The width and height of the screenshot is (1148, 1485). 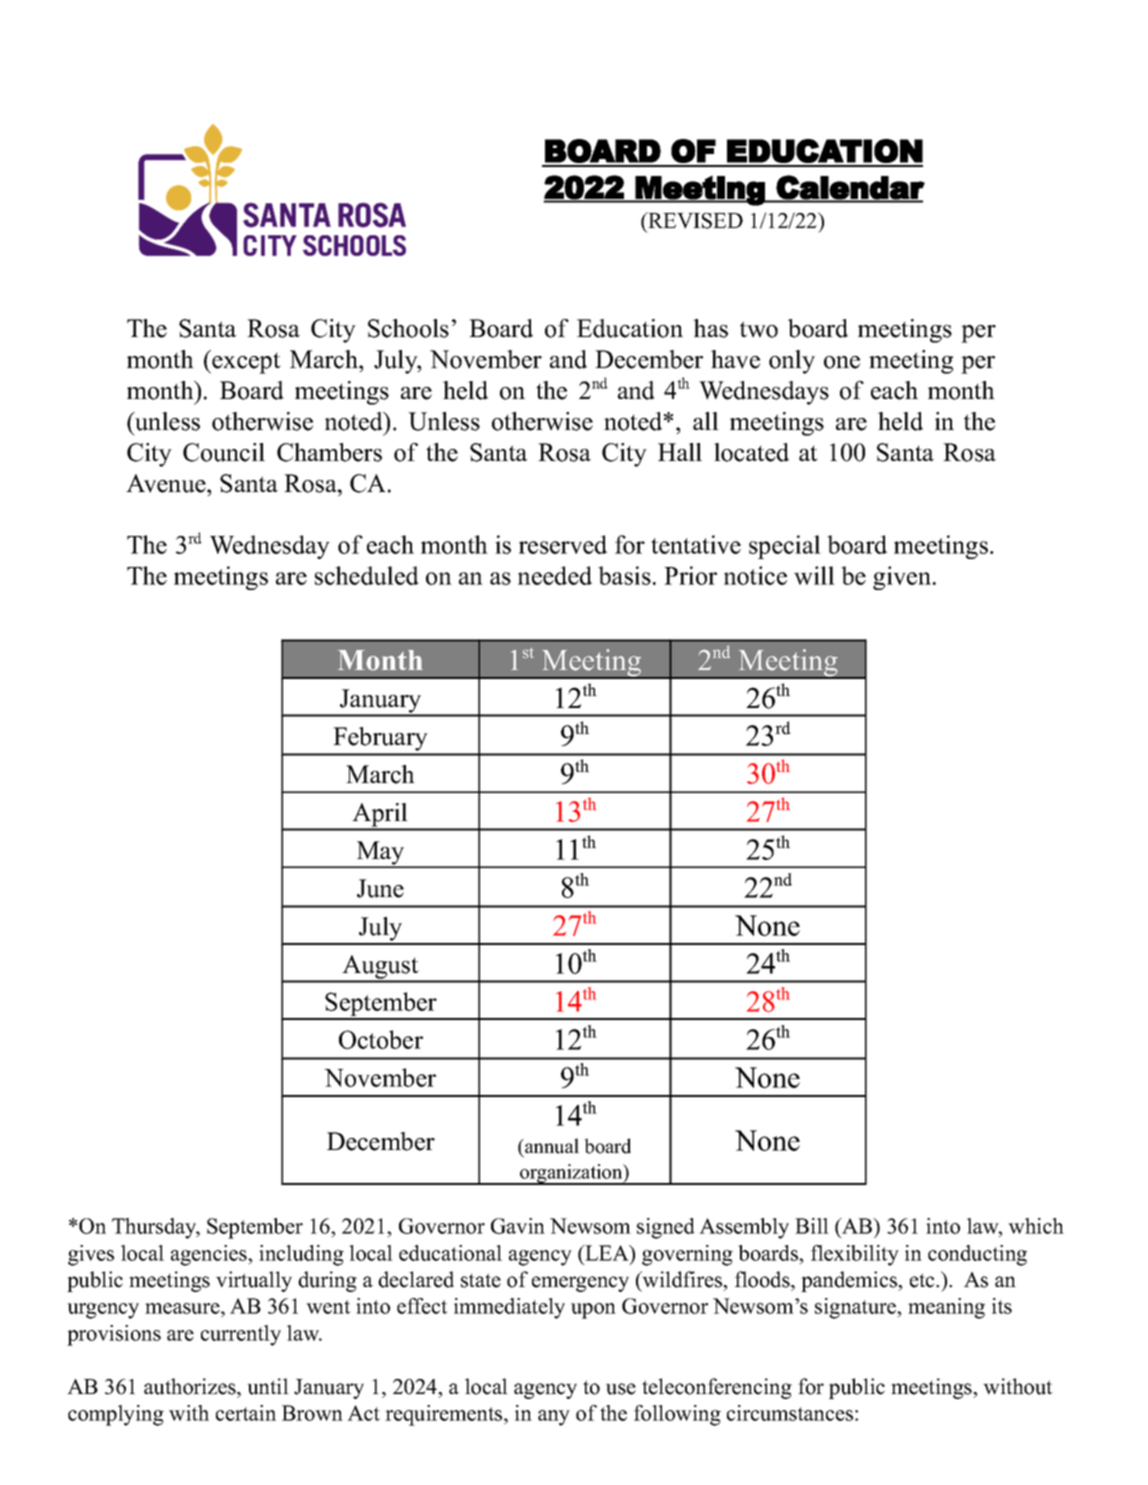 I want to click on REVISED, so click(x=694, y=220).
